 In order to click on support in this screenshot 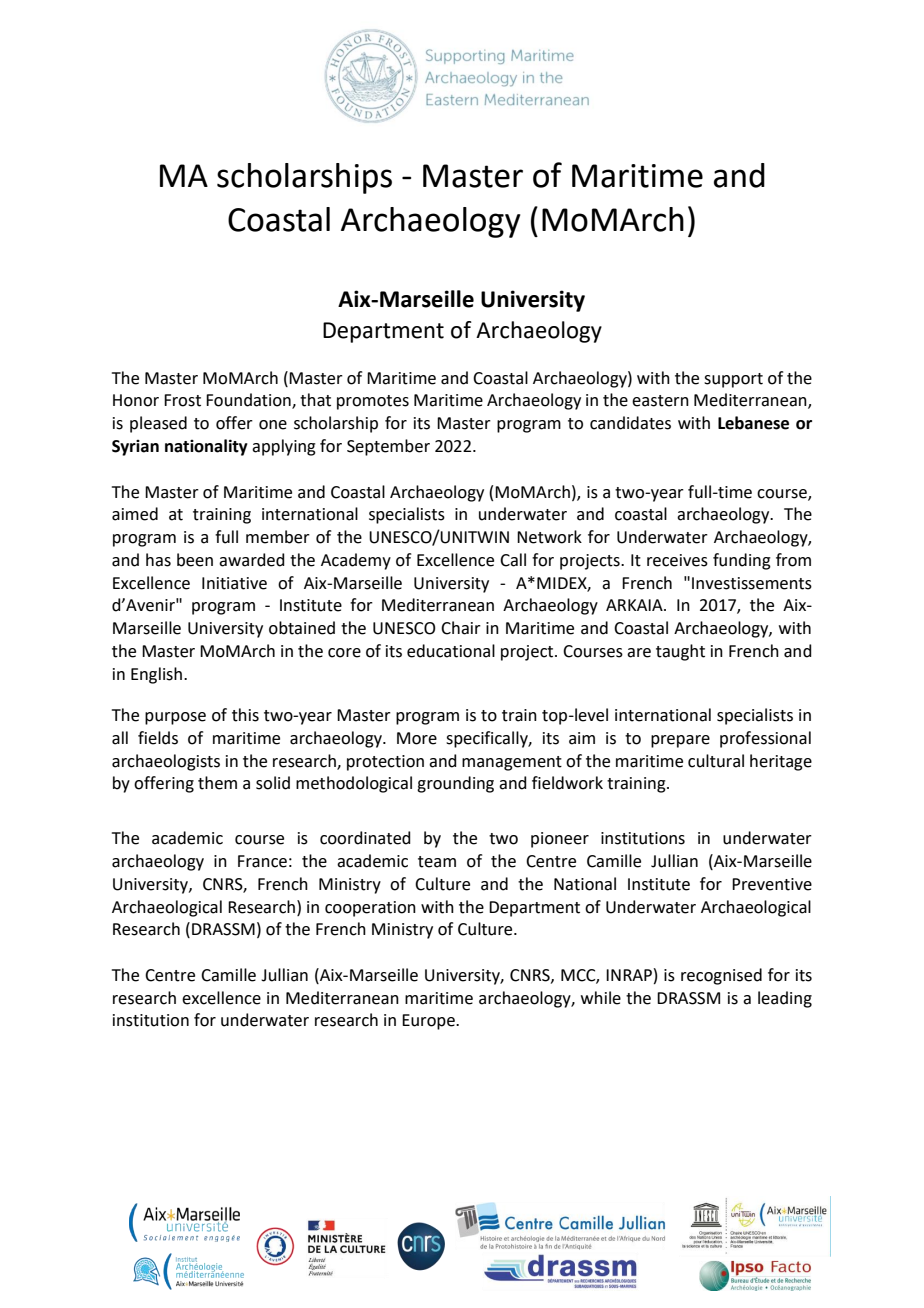, I will do `click(733, 380)`.
